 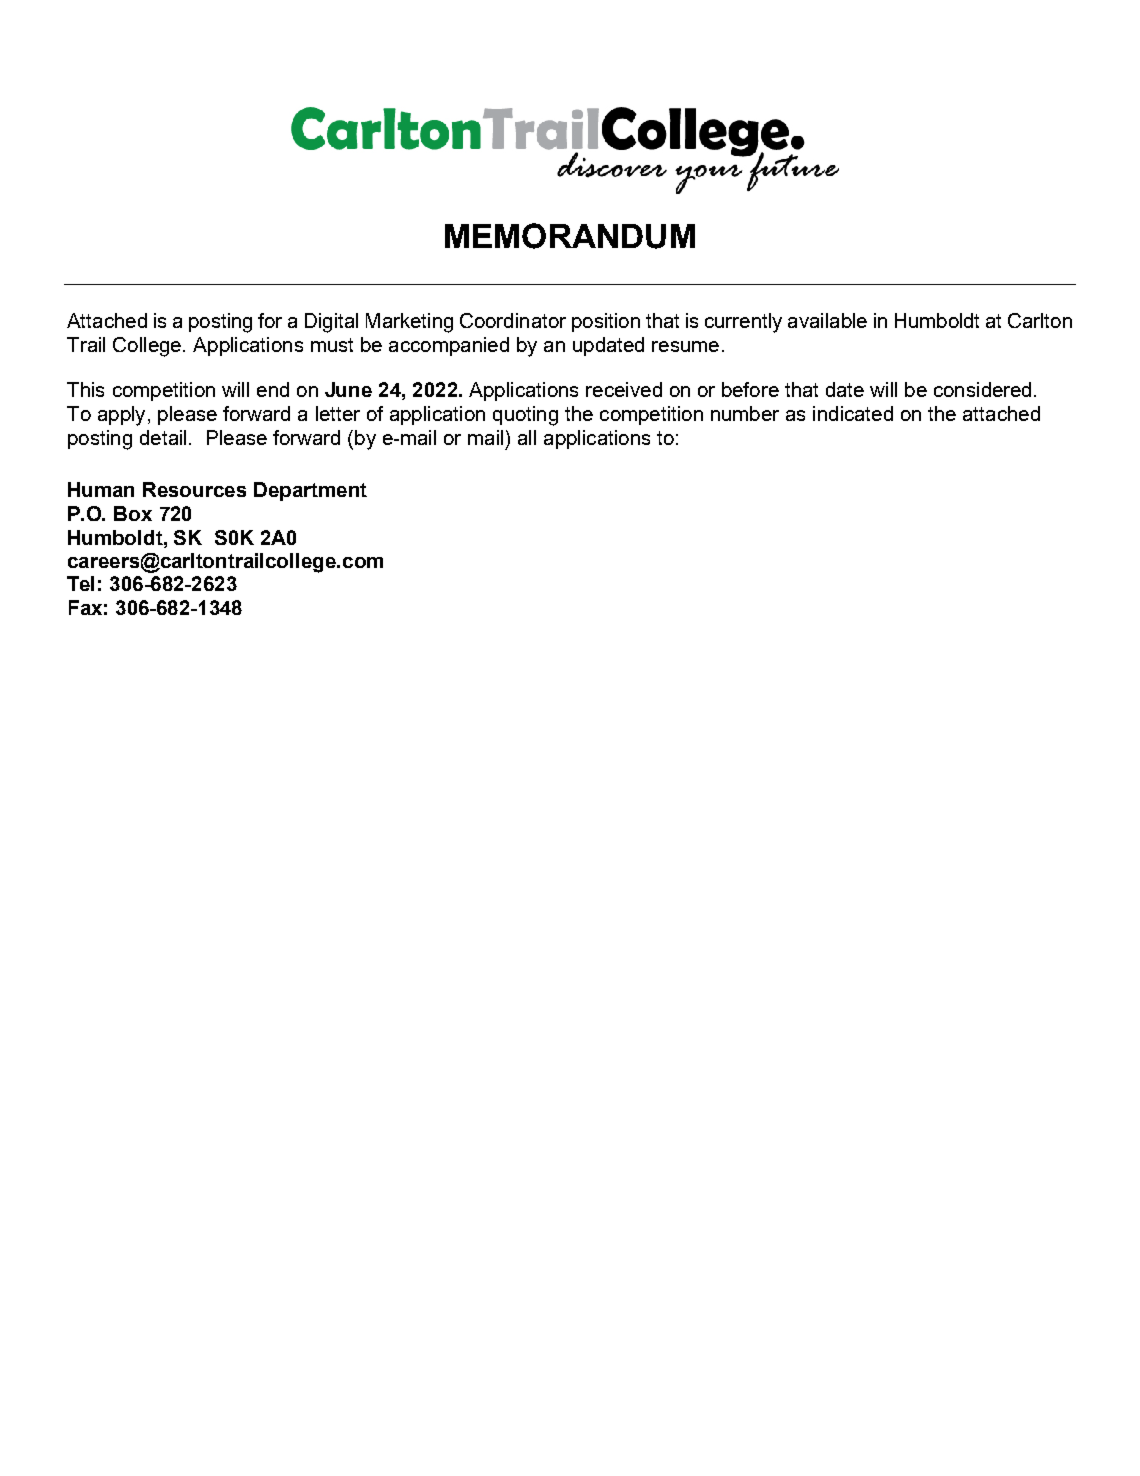 I want to click on available, so click(x=827, y=320).
